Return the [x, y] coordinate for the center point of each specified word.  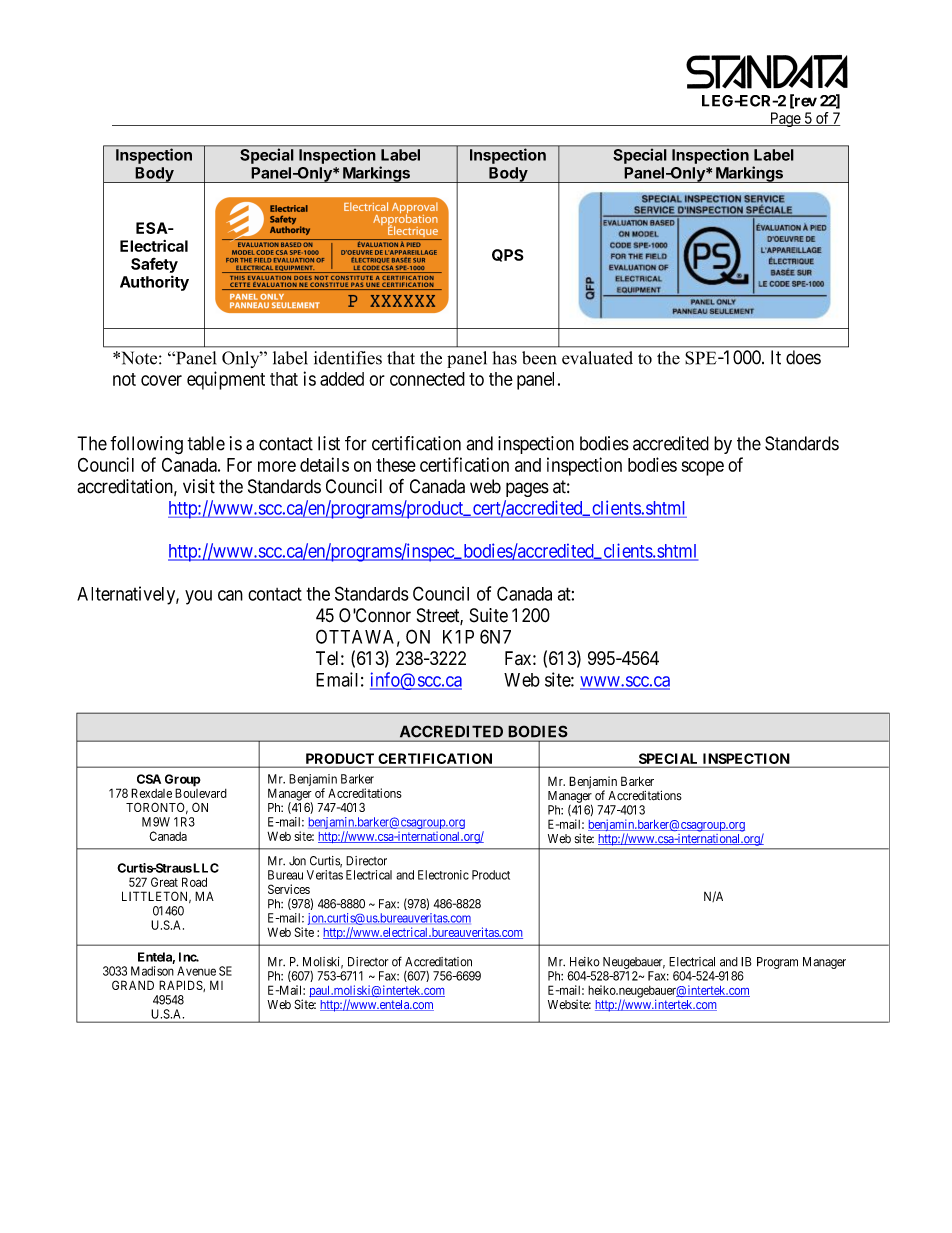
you [198, 597]
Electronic [443, 875]
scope [702, 468]
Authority [154, 283]
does [803, 357]
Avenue [196, 971]
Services [289, 889]
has [504, 358]
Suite [489, 615]
